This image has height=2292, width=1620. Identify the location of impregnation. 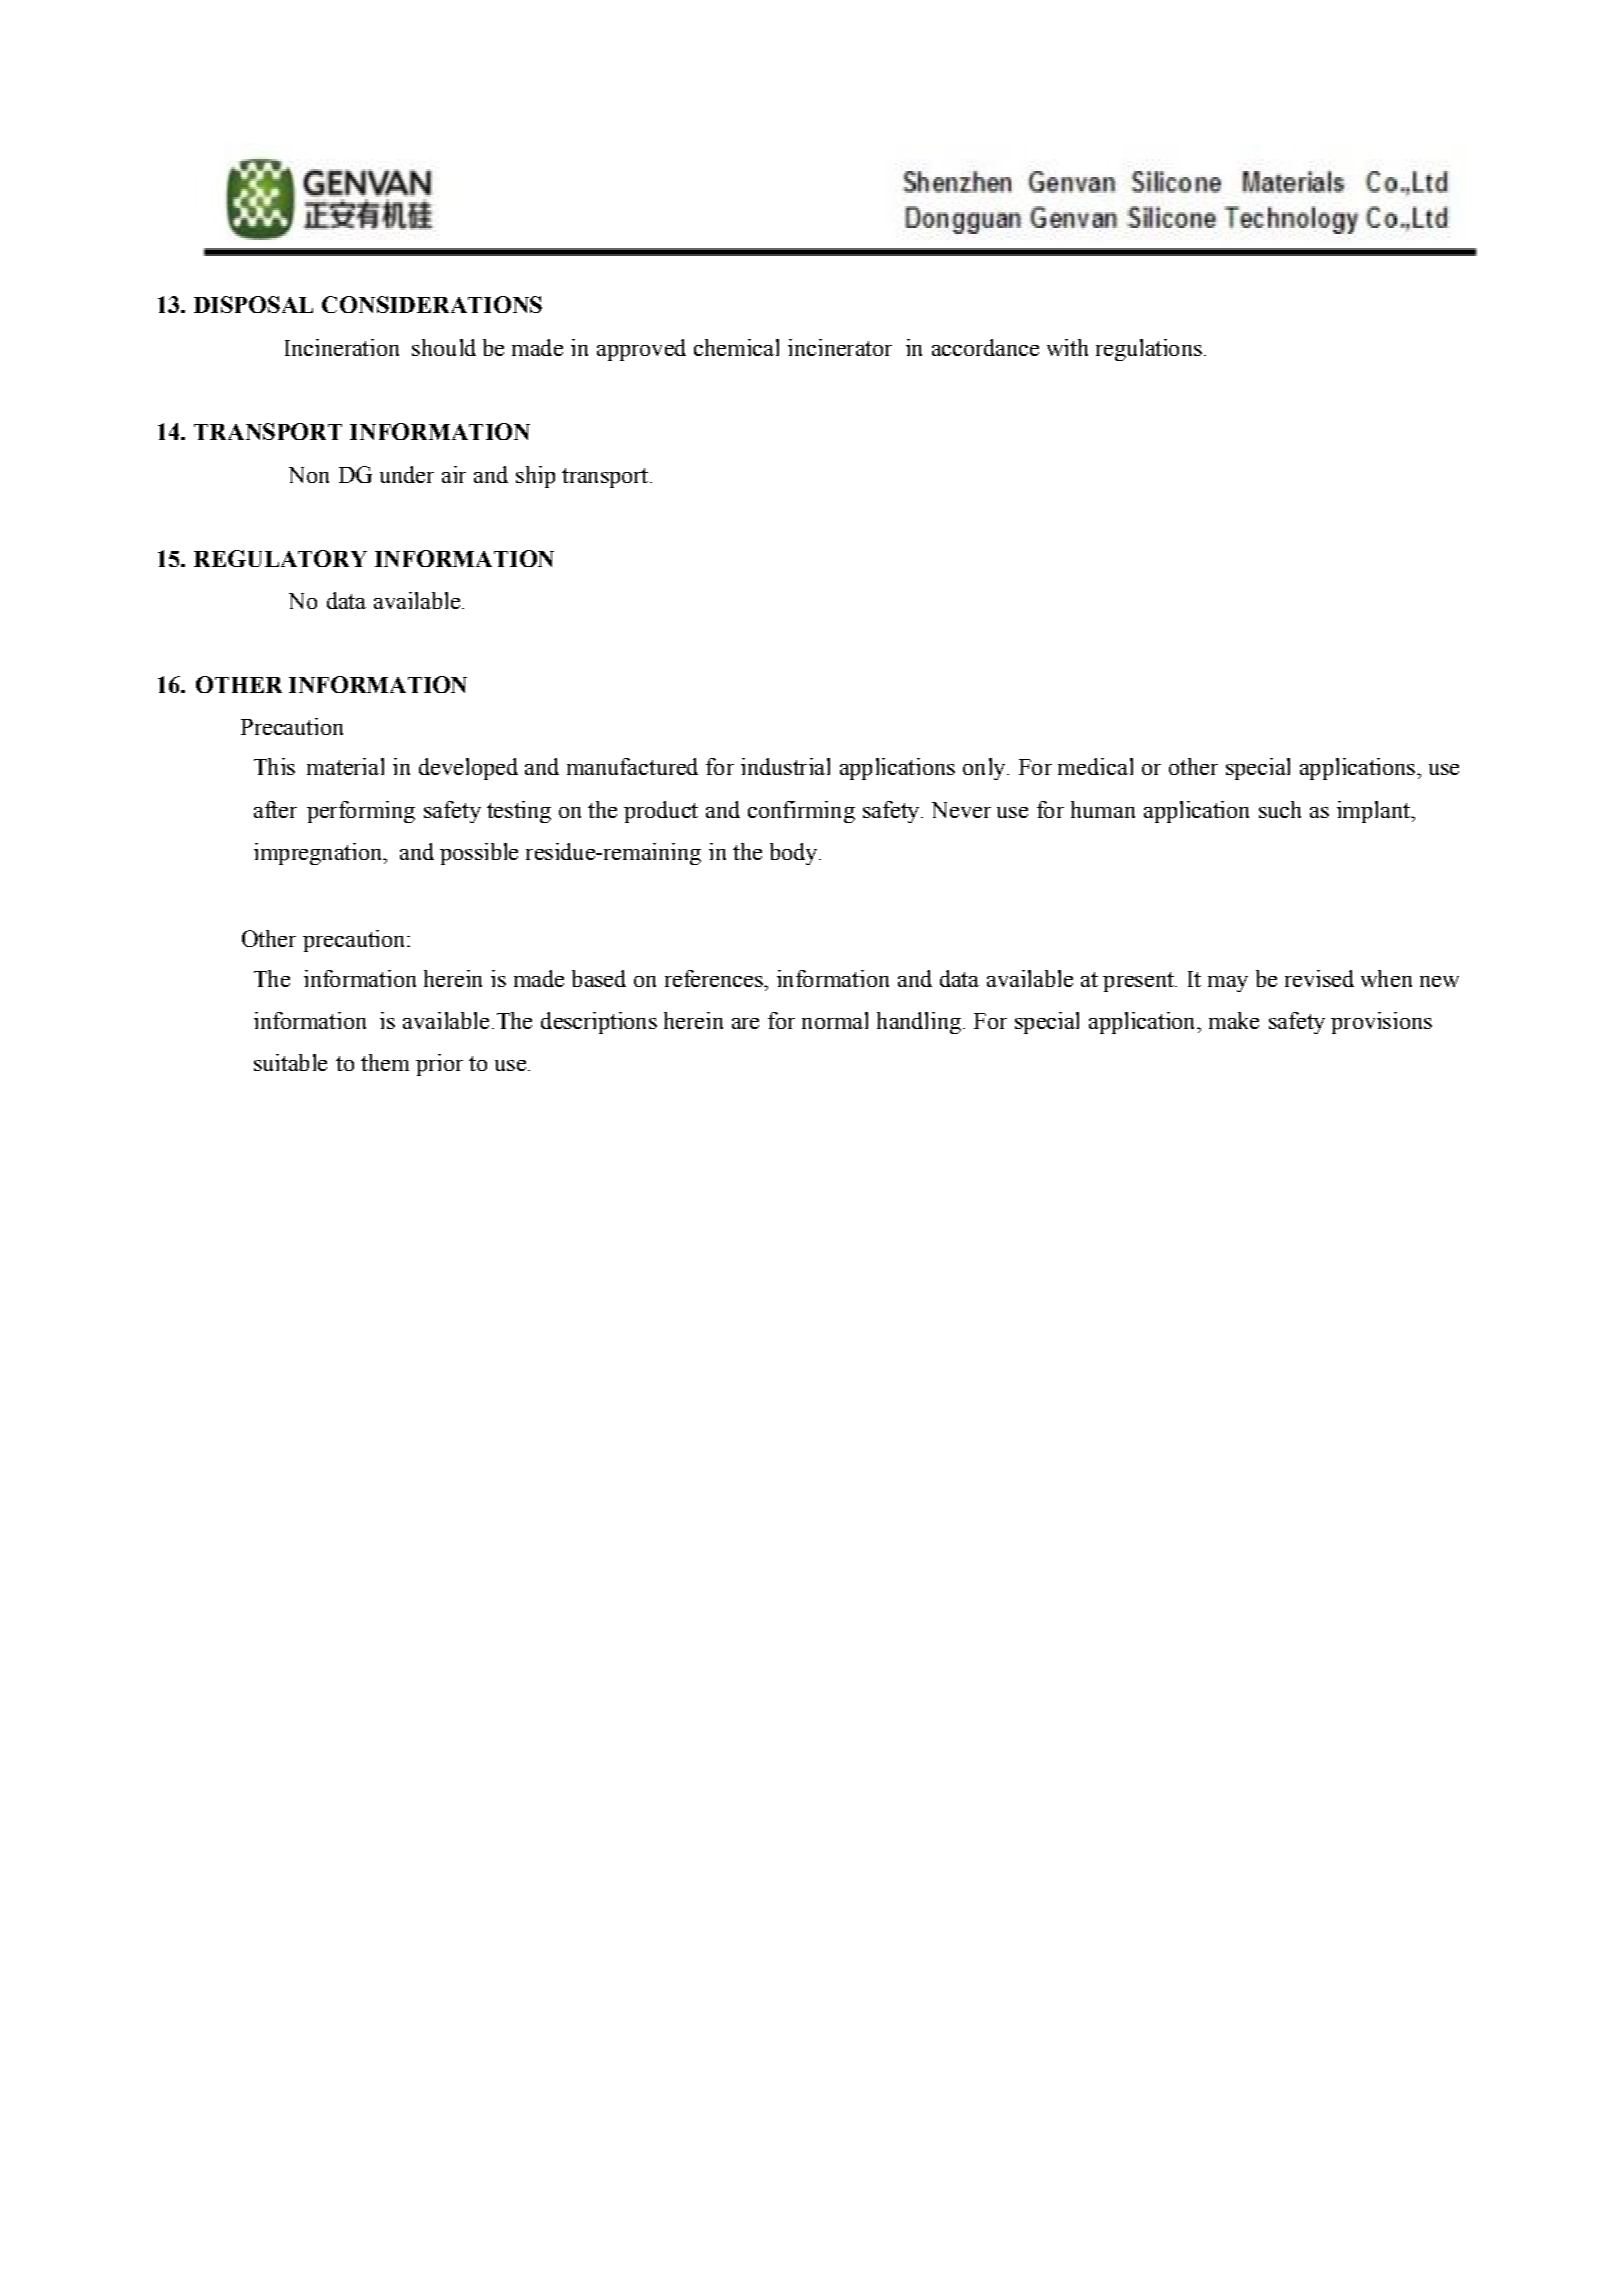
(319, 854).
